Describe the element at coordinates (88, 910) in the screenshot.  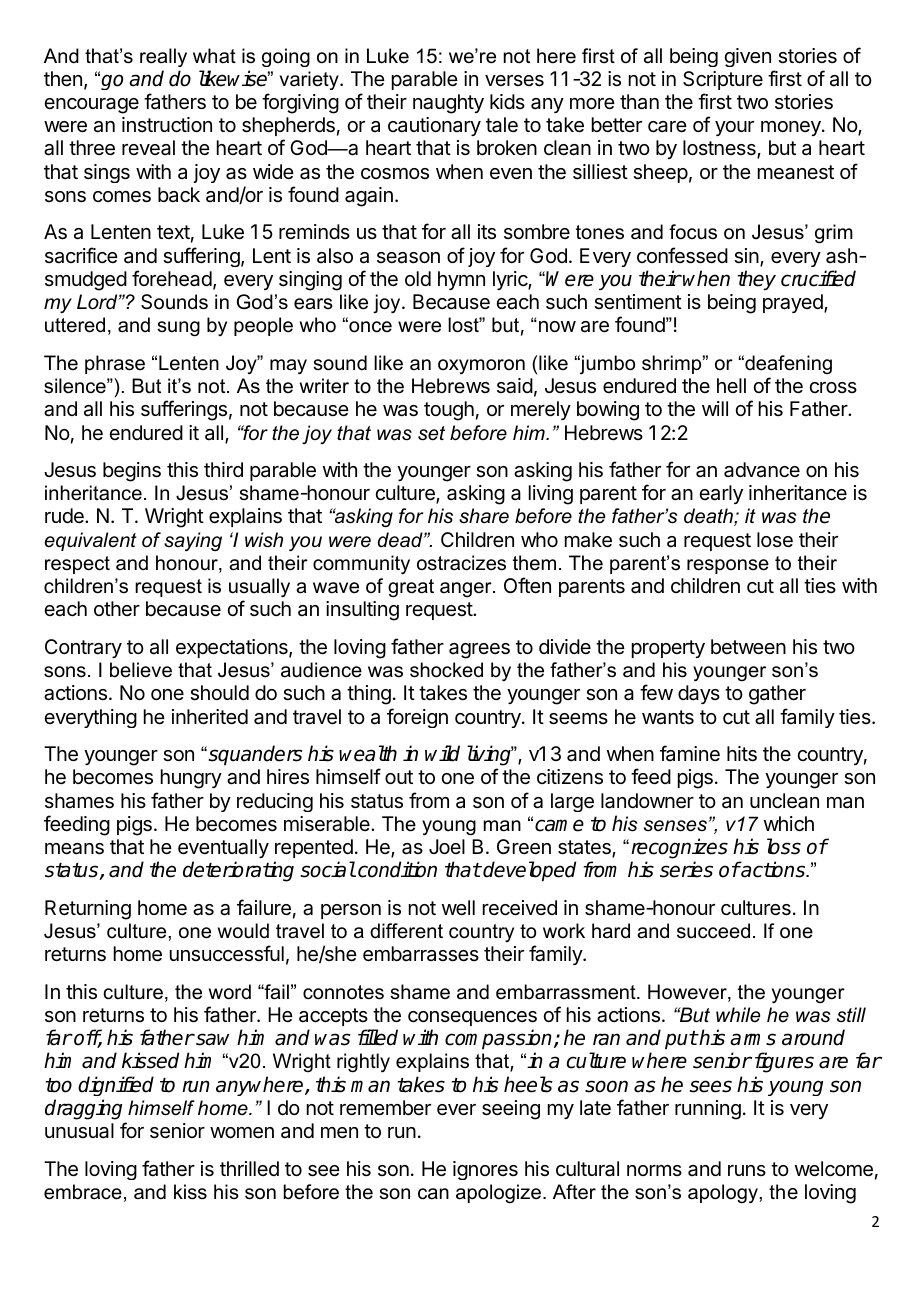
I see `Returning` at that location.
